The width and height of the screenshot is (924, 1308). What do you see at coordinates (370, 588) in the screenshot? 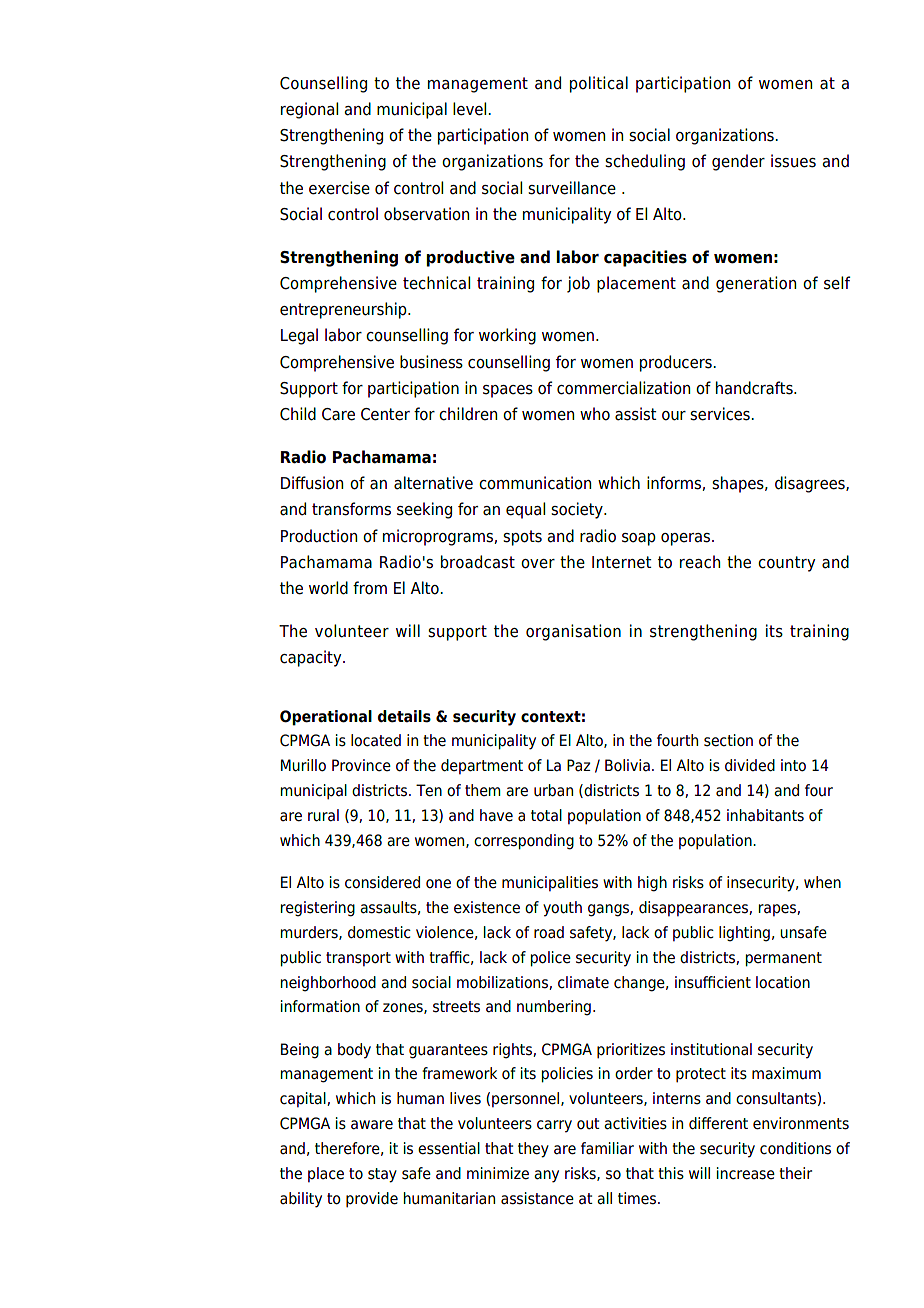
I see `from` at bounding box center [370, 588].
